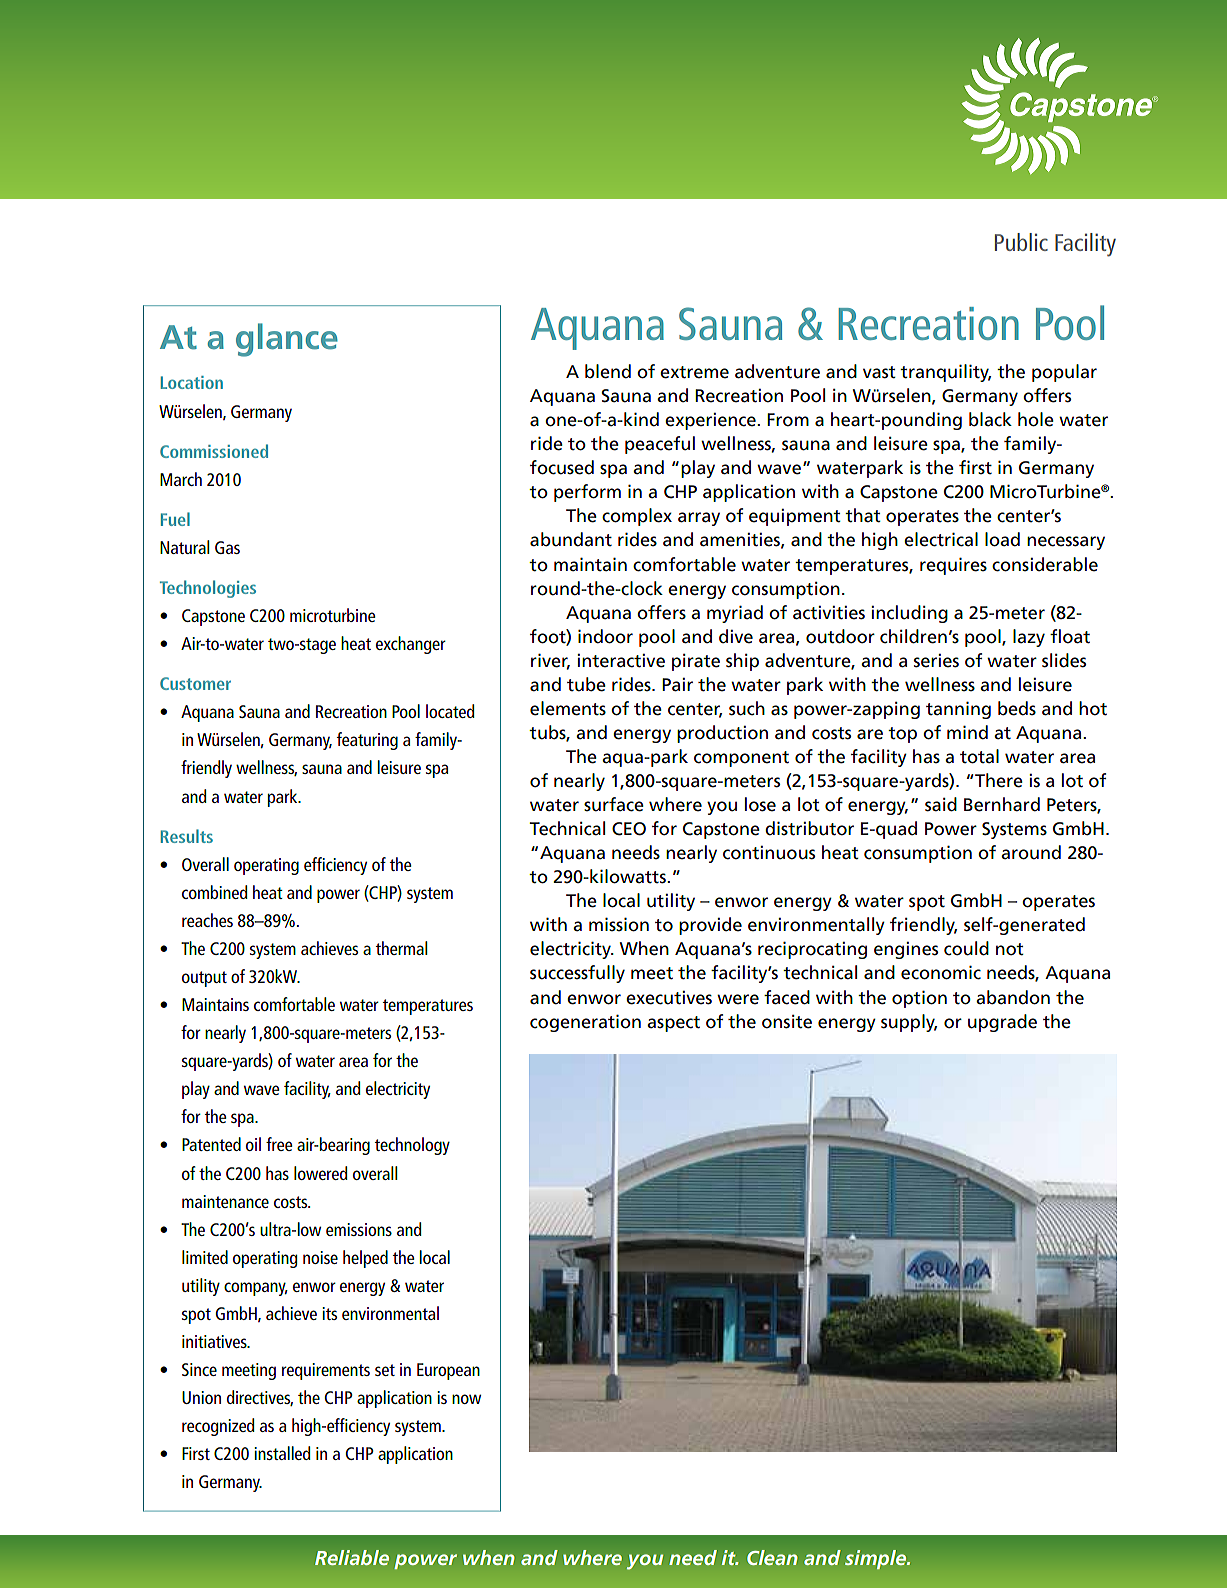  Describe the element at coordinates (1021, 242) in the screenshot. I see `Public` at that location.
